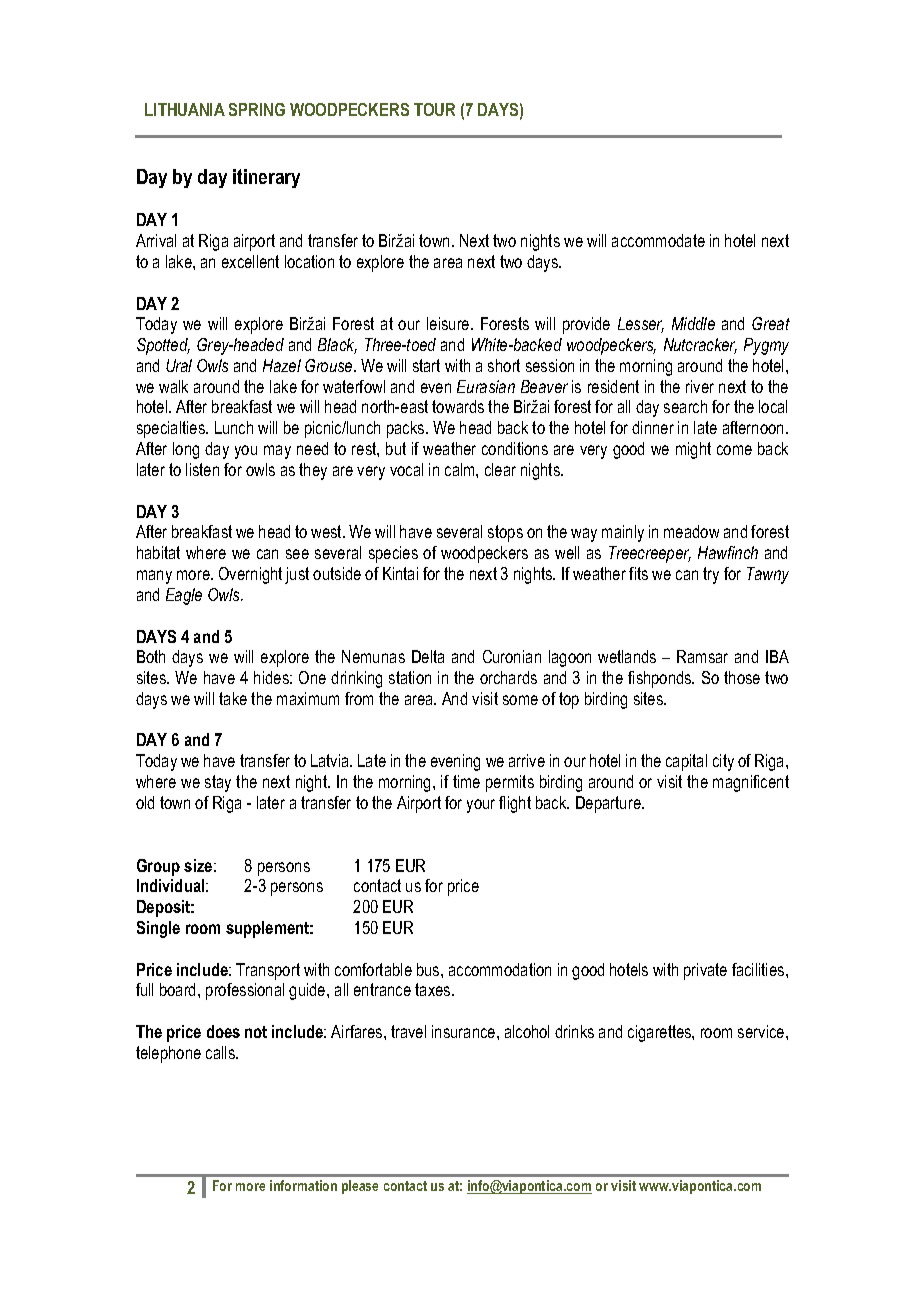 The image size is (924, 1308). What do you see at coordinates (233, 698) in the screenshot?
I see `take` at bounding box center [233, 698].
